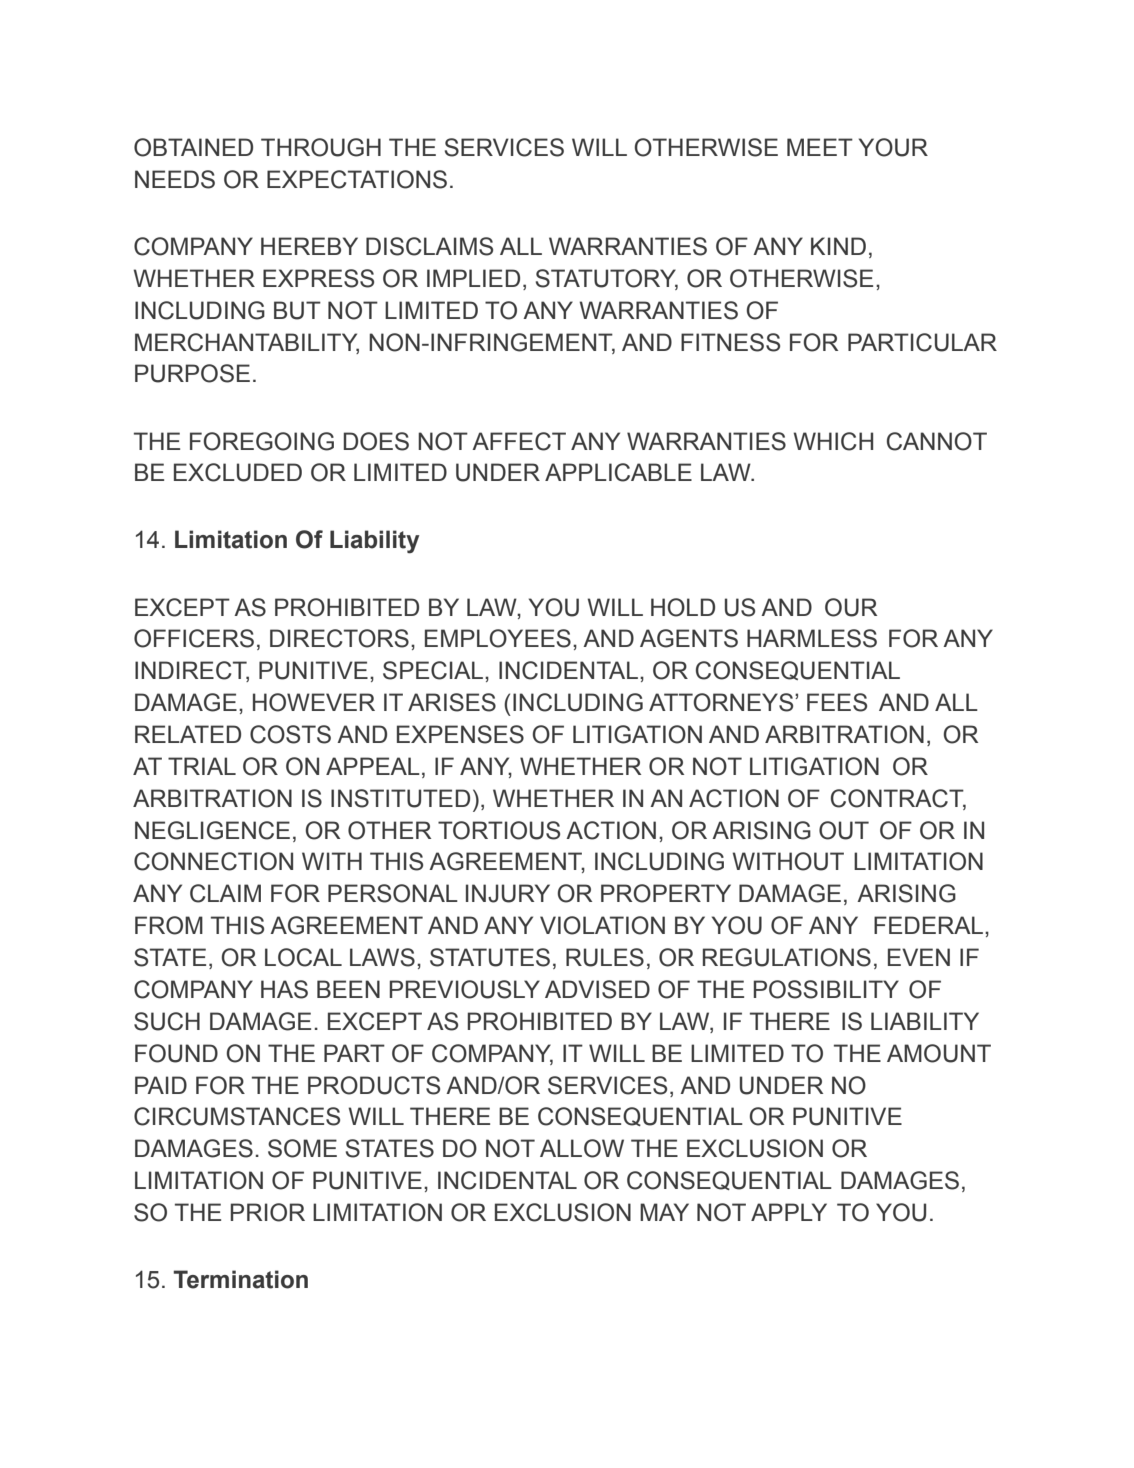 This screenshot has width=1134, height=1468. I want to click on ADVISED, so click(597, 989).
